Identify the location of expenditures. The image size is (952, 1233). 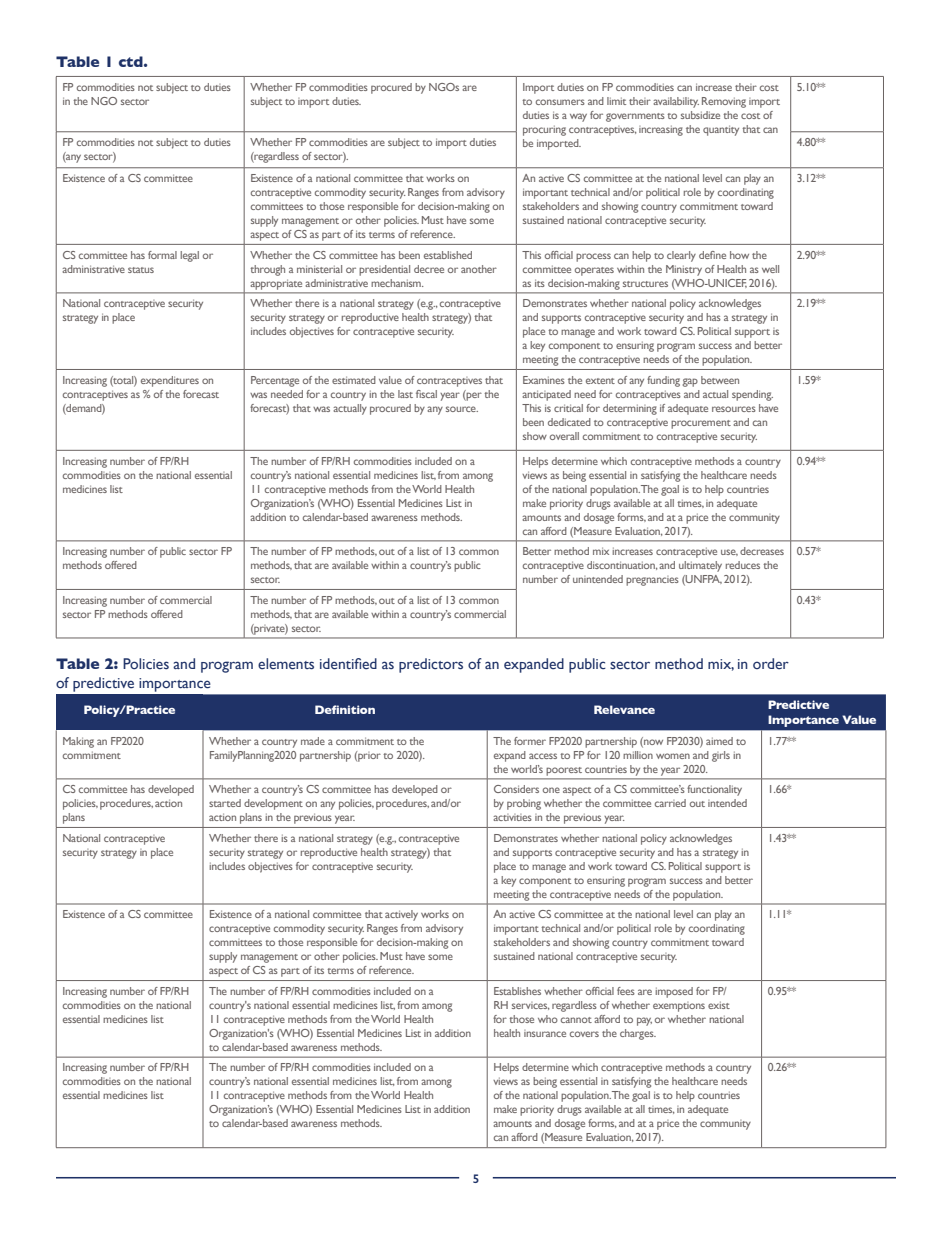
(170, 381).
